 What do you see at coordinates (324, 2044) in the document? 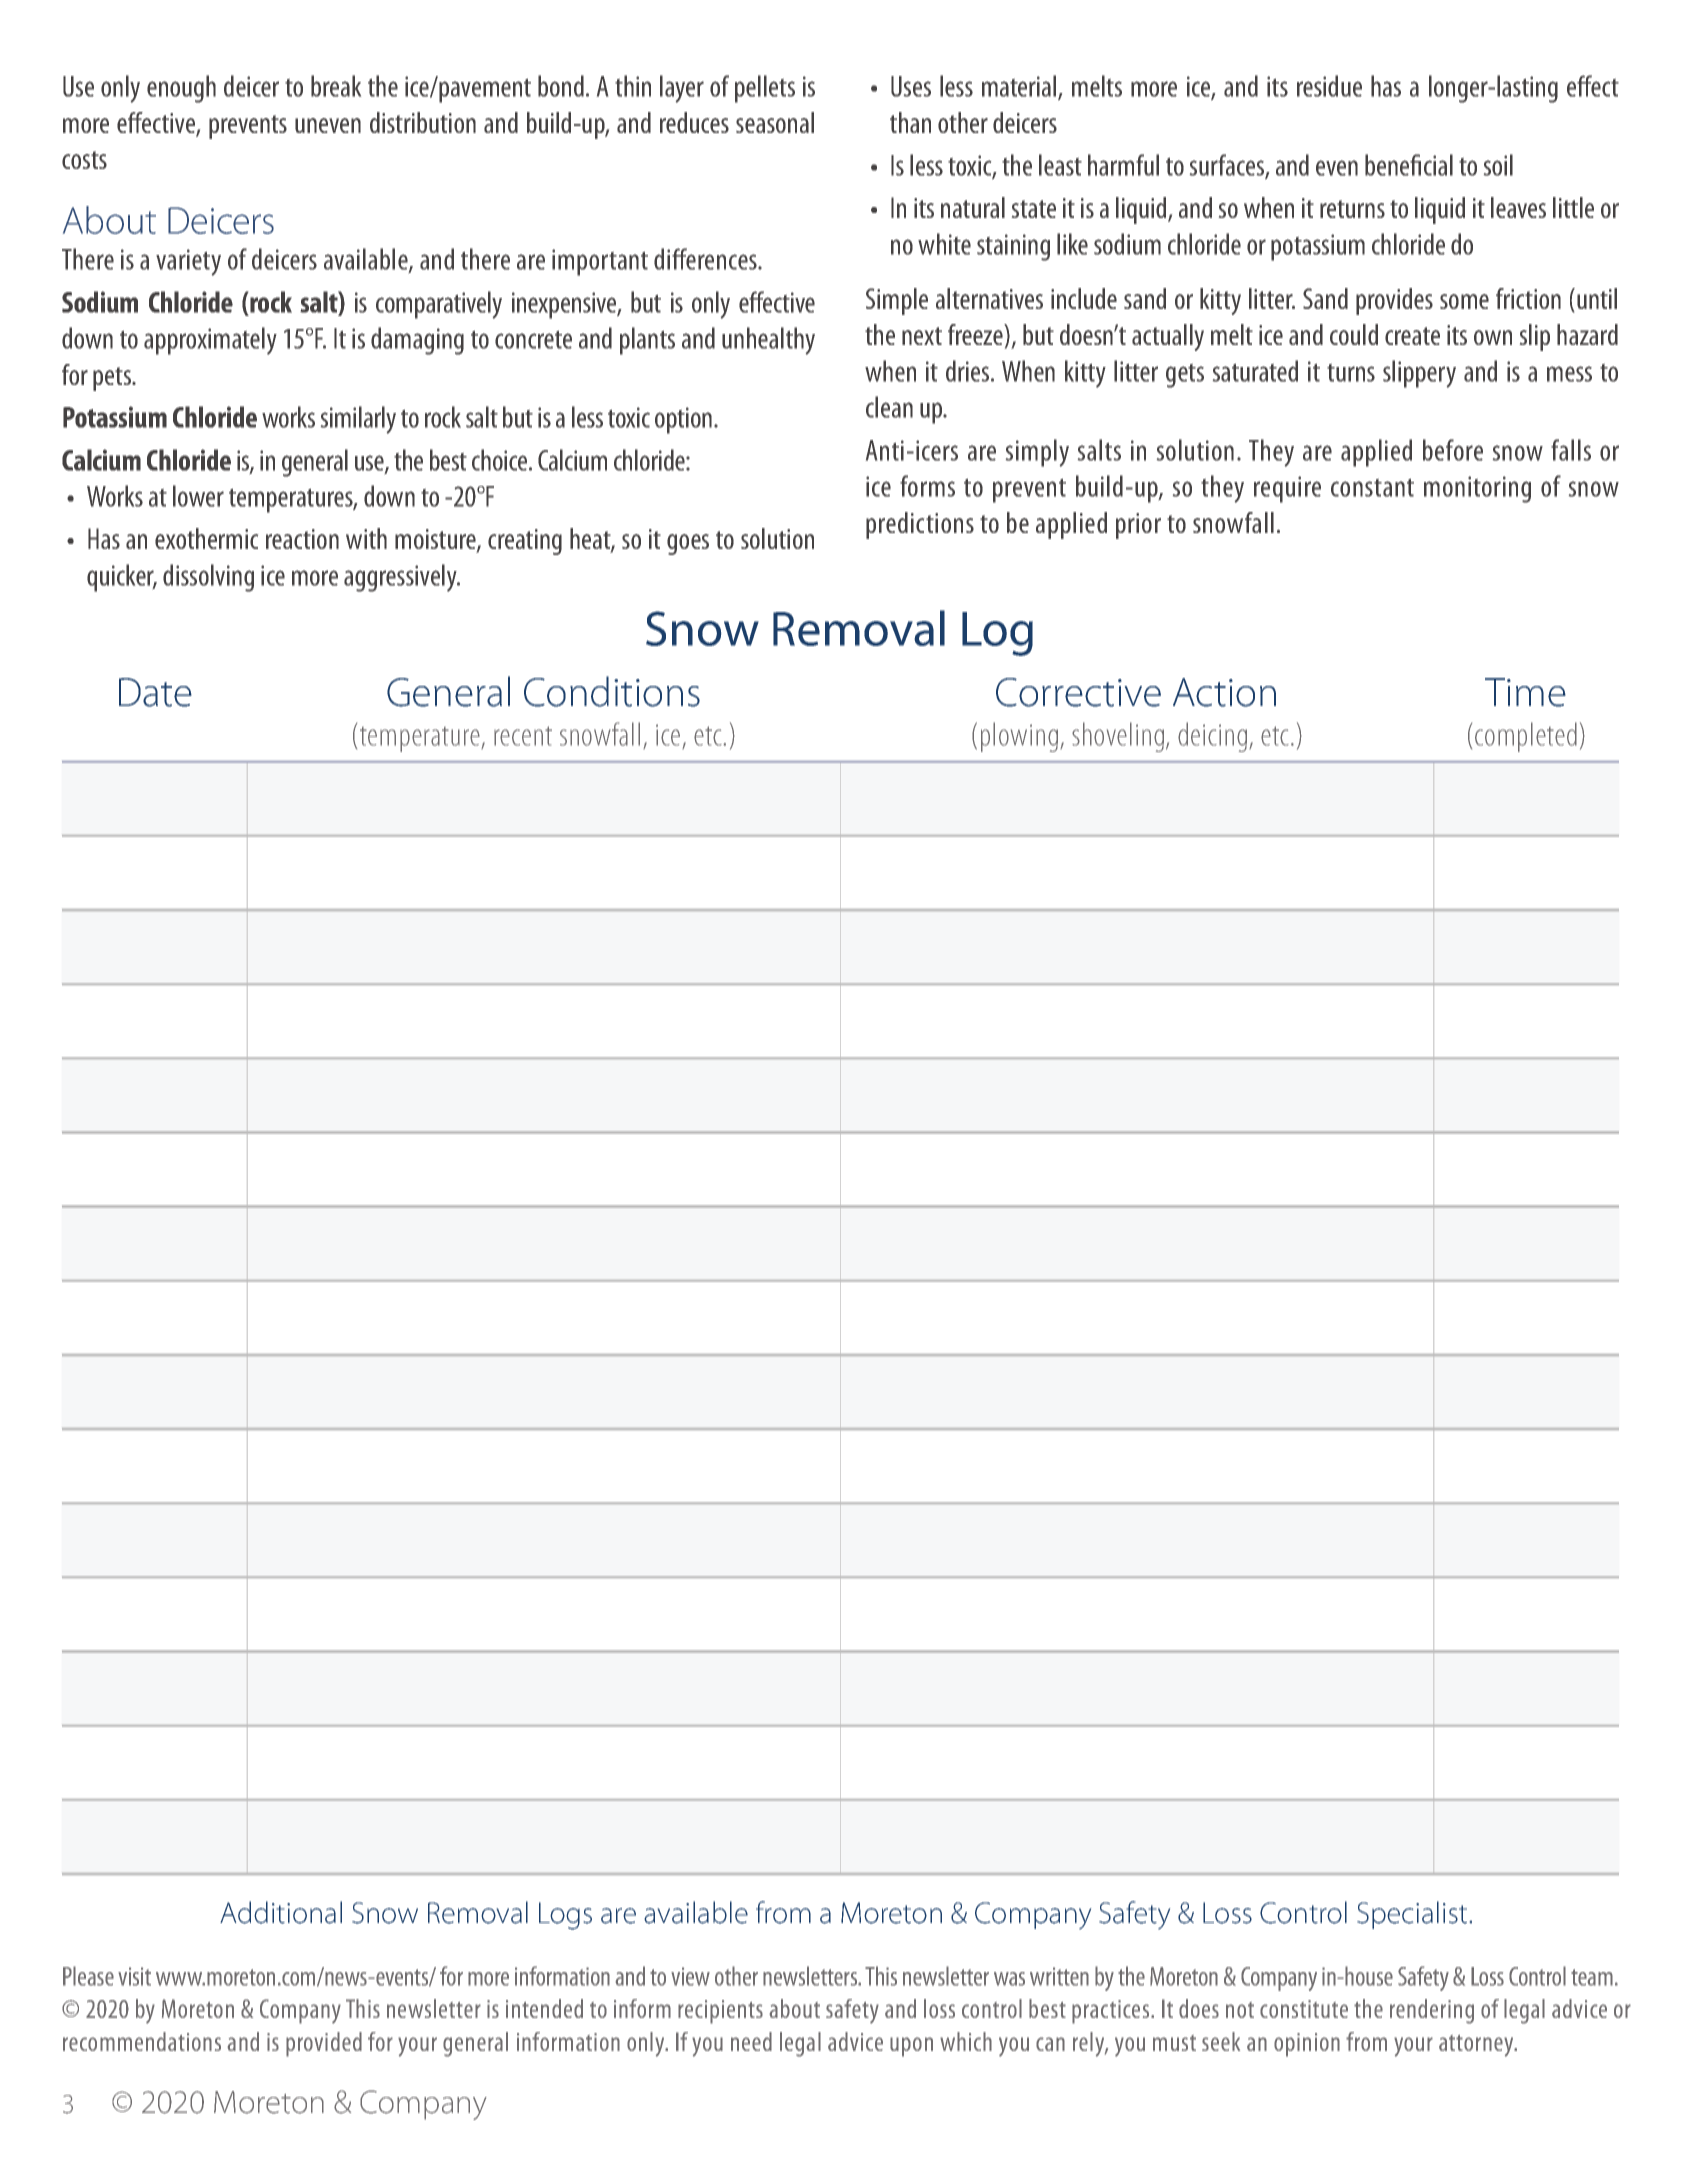
I see `provided` at bounding box center [324, 2044].
